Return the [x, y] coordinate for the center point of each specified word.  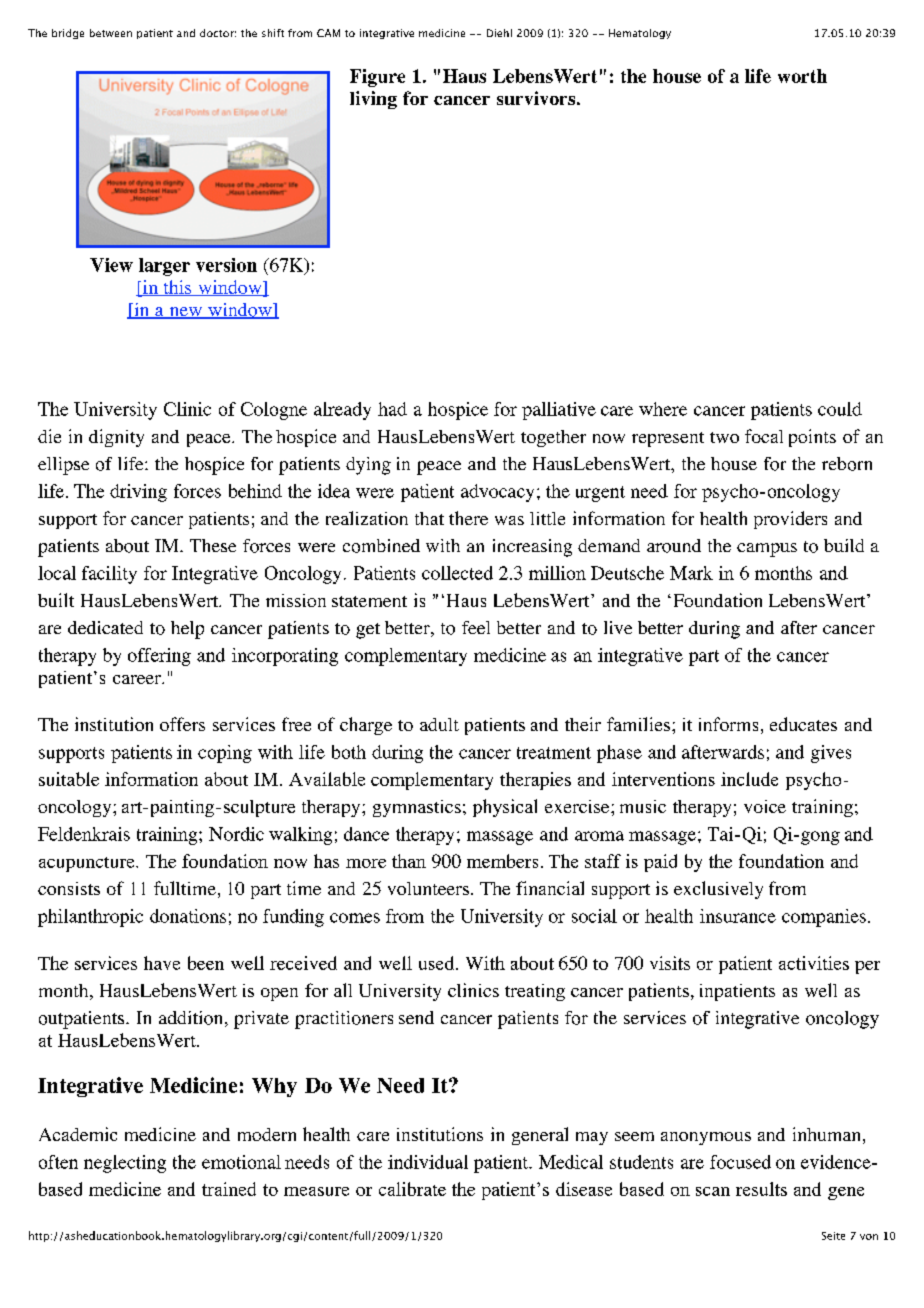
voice [765, 806]
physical [505, 808]
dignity [116, 438]
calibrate [412, 1189]
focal [764, 436]
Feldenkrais [84, 834]
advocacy [497, 493]
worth [802, 76]
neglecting [125, 1164]
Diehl [499, 33]
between [111, 33]
